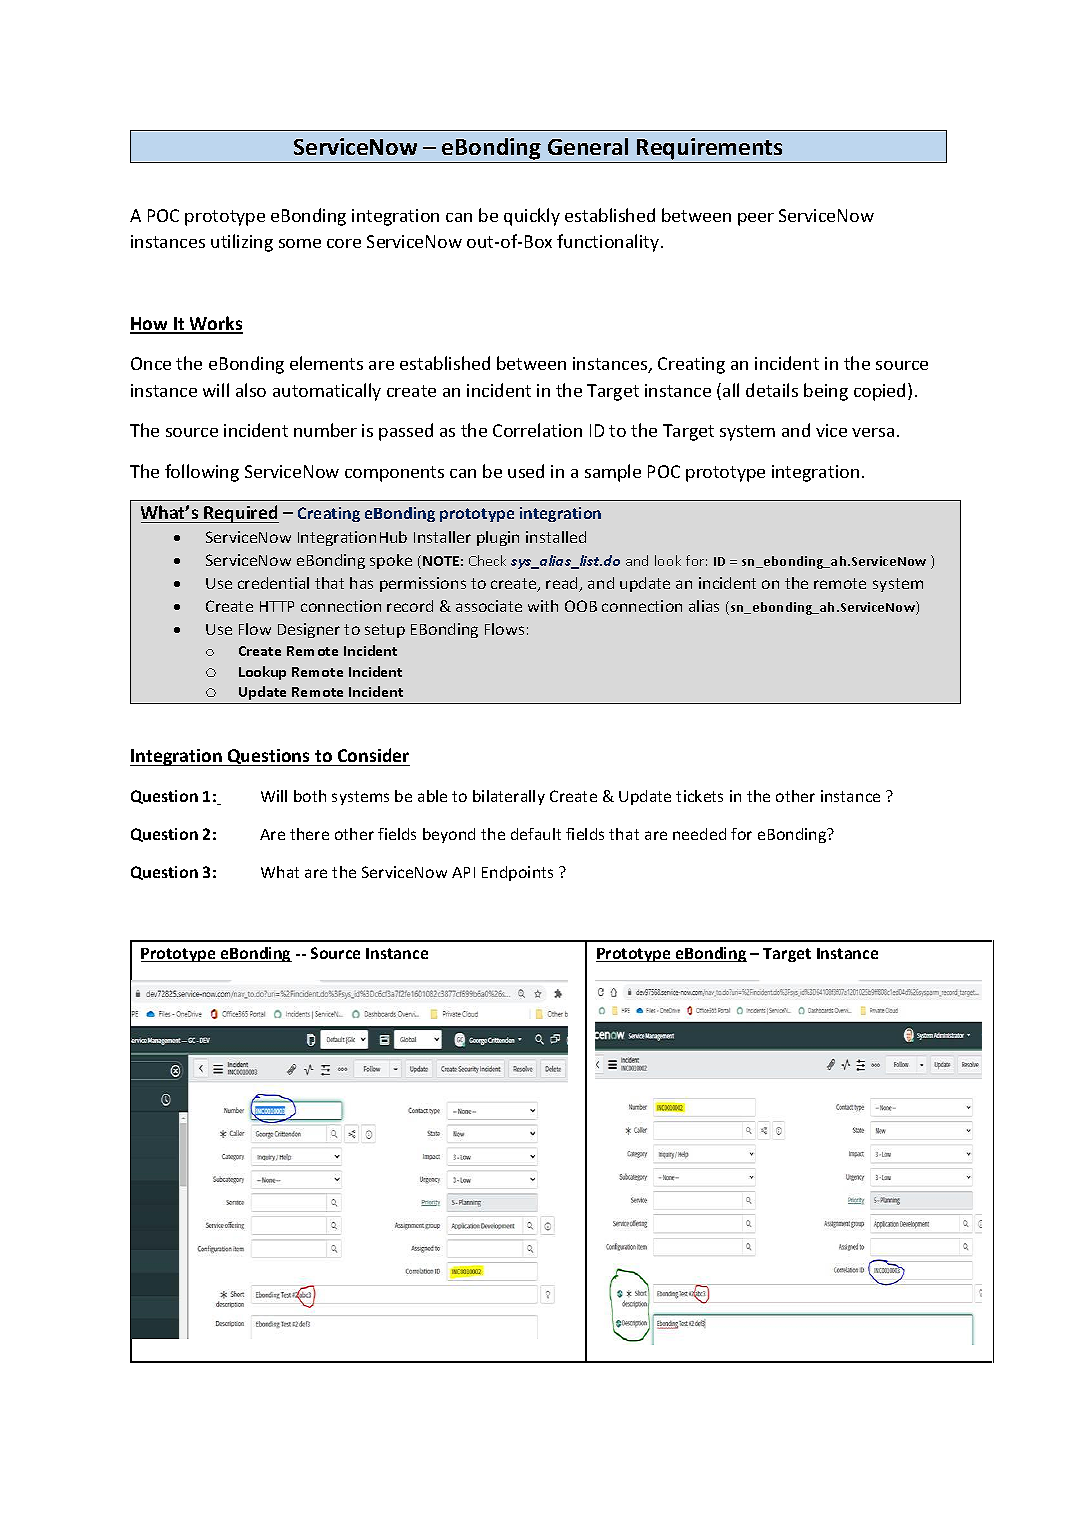  Describe the element at coordinates (277, 606) in the screenshot. I see `HTTP` at that location.
